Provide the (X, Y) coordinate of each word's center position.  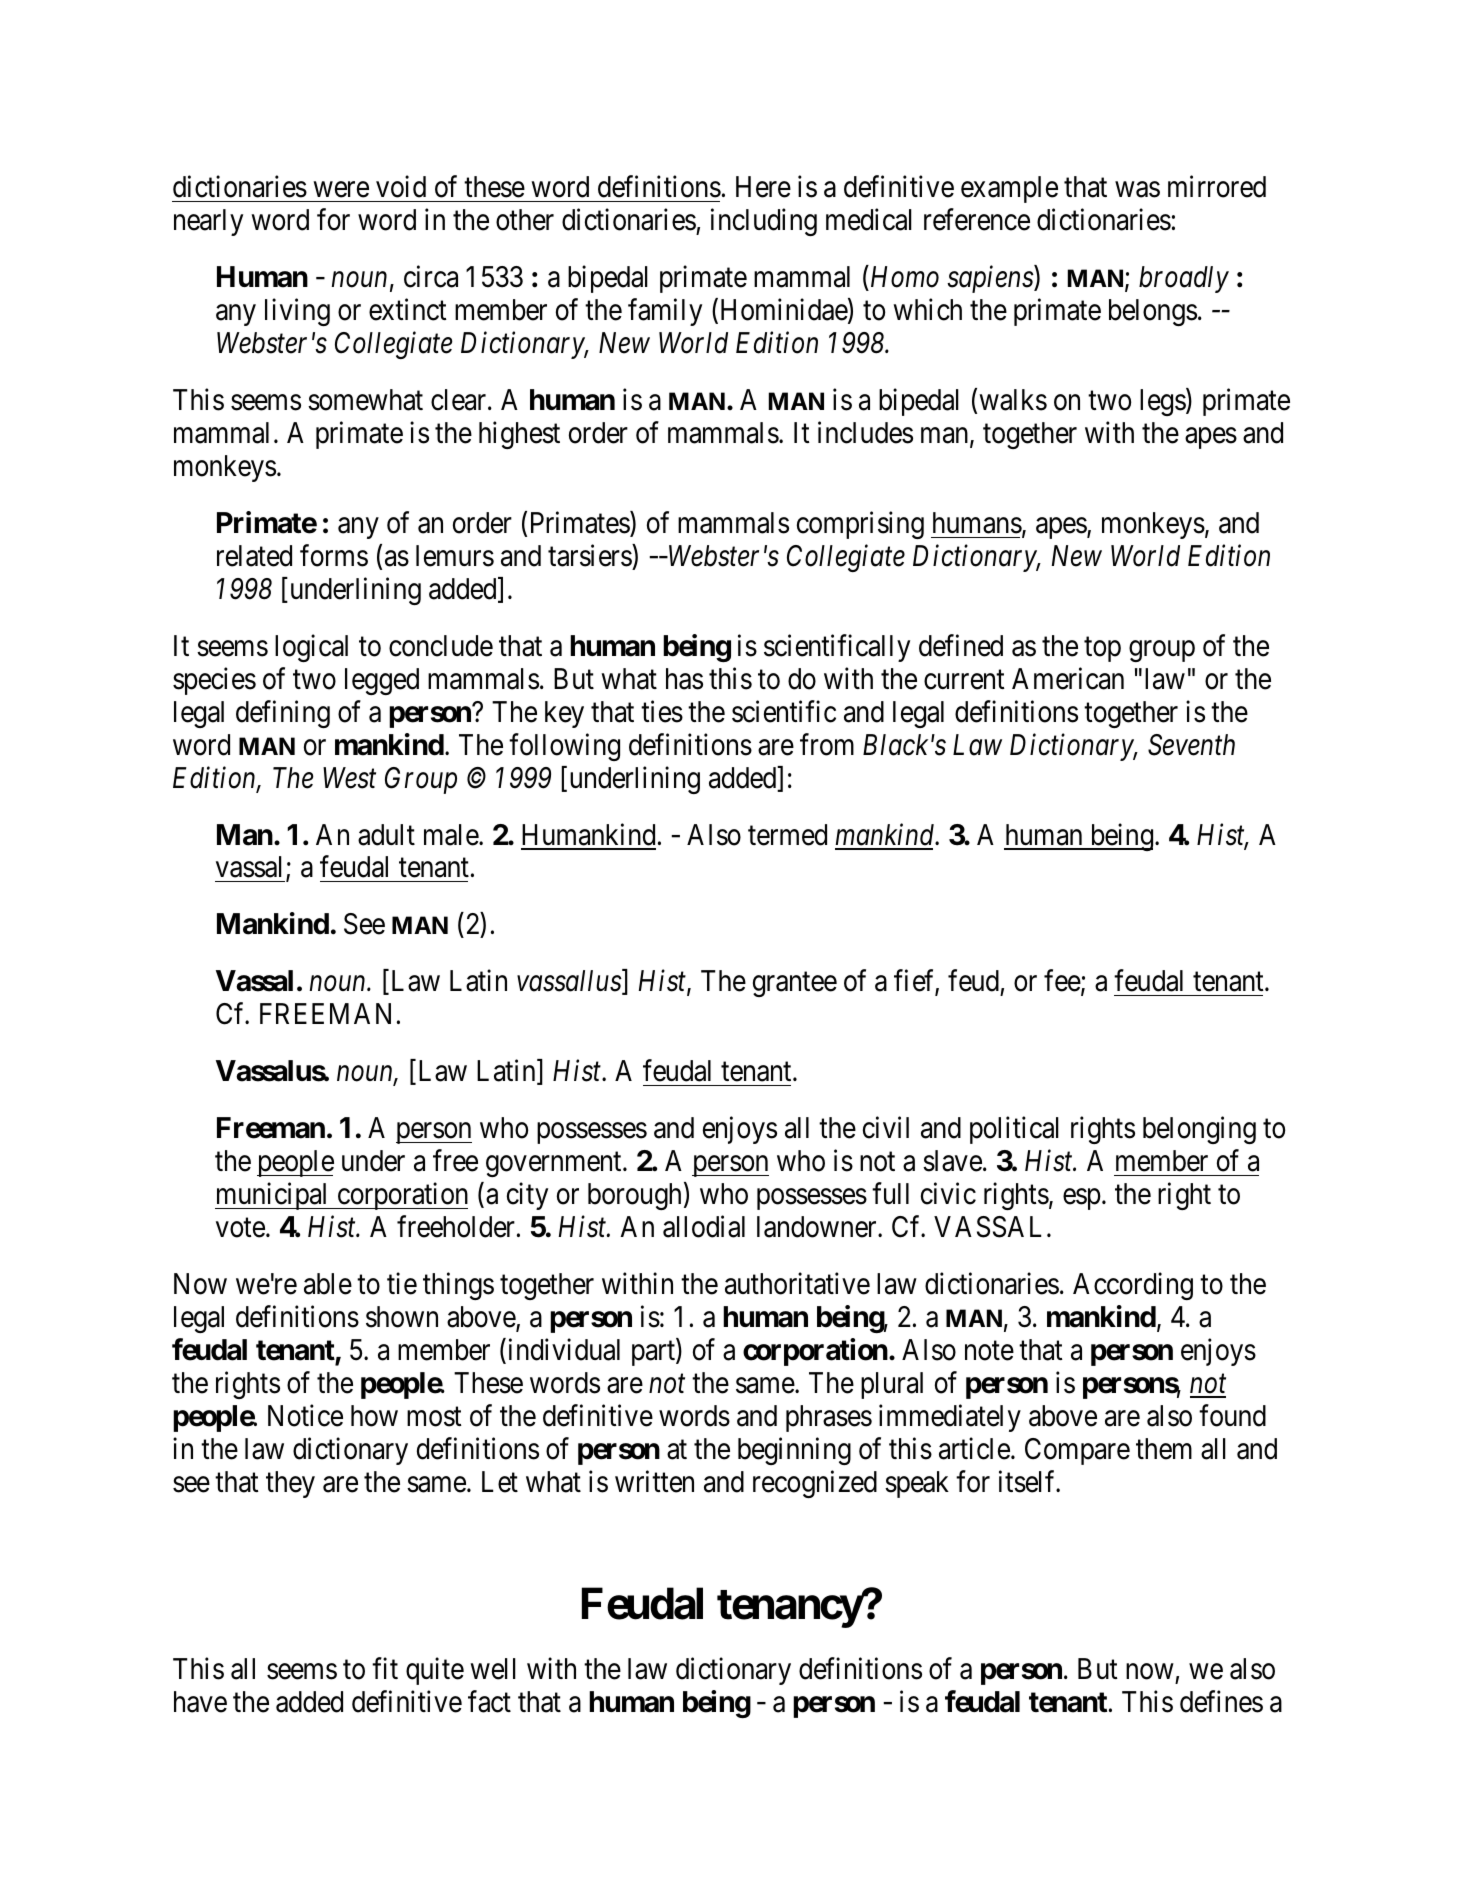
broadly (1184, 279)
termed (787, 835)
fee (1063, 982)
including (764, 222)
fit (385, 1668)
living (297, 312)
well (493, 1669)
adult (386, 835)
